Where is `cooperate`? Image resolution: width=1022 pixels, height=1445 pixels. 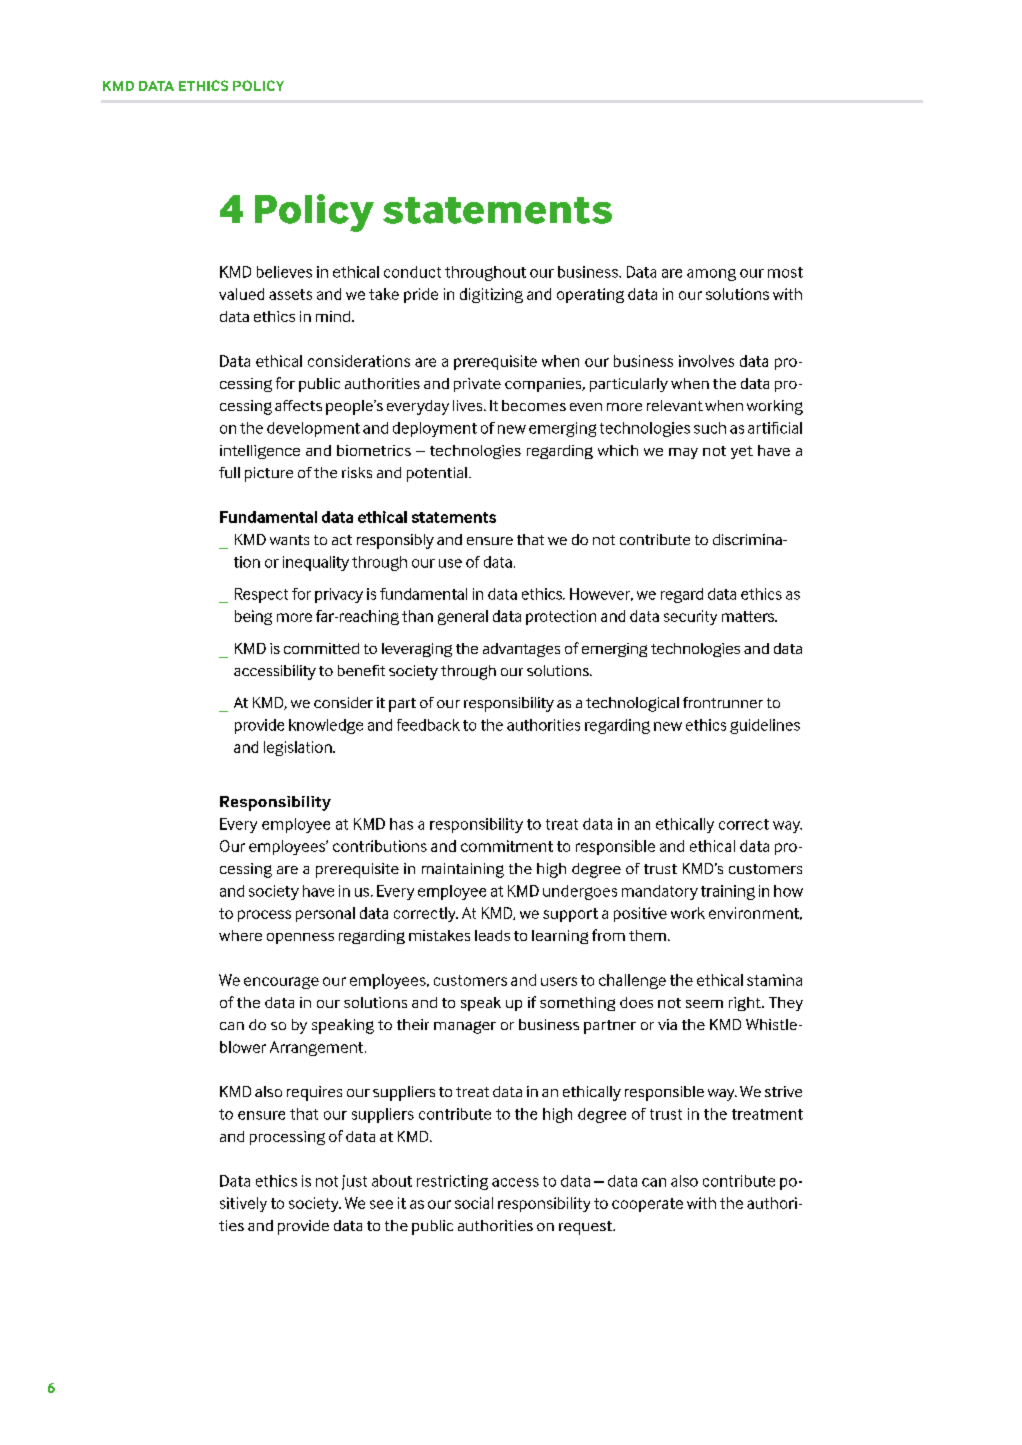
cooperate is located at coordinates (647, 1205).
